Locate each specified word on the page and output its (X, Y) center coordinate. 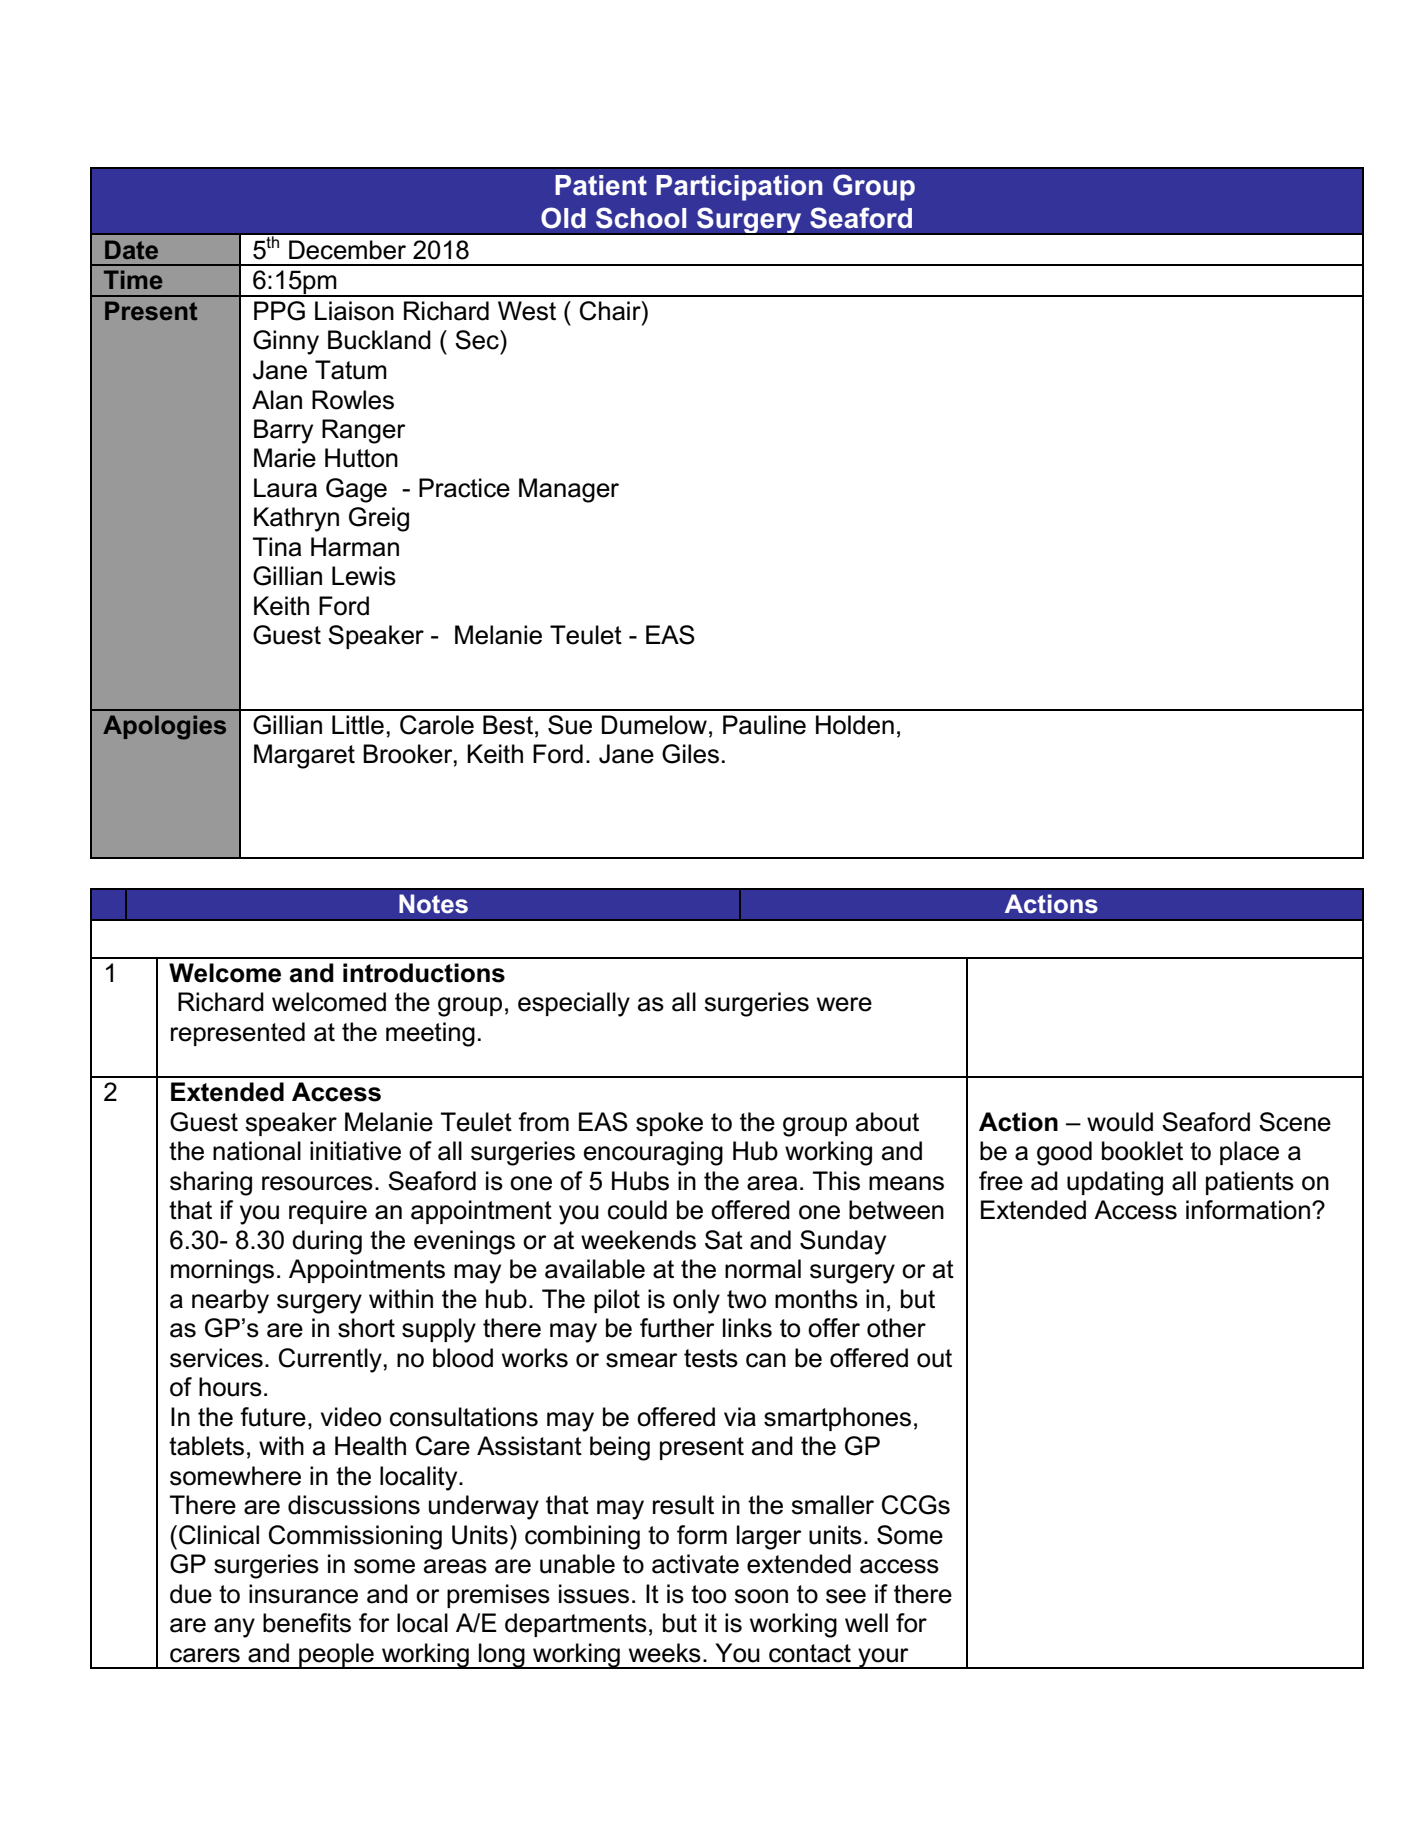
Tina (277, 547)
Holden (855, 725)
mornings (222, 1271)
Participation (739, 188)
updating (1115, 1183)
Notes (433, 904)
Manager (569, 490)
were (844, 1004)
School (641, 218)
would (1120, 1122)
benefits (307, 1623)
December (347, 250)
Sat (724, 1240)
